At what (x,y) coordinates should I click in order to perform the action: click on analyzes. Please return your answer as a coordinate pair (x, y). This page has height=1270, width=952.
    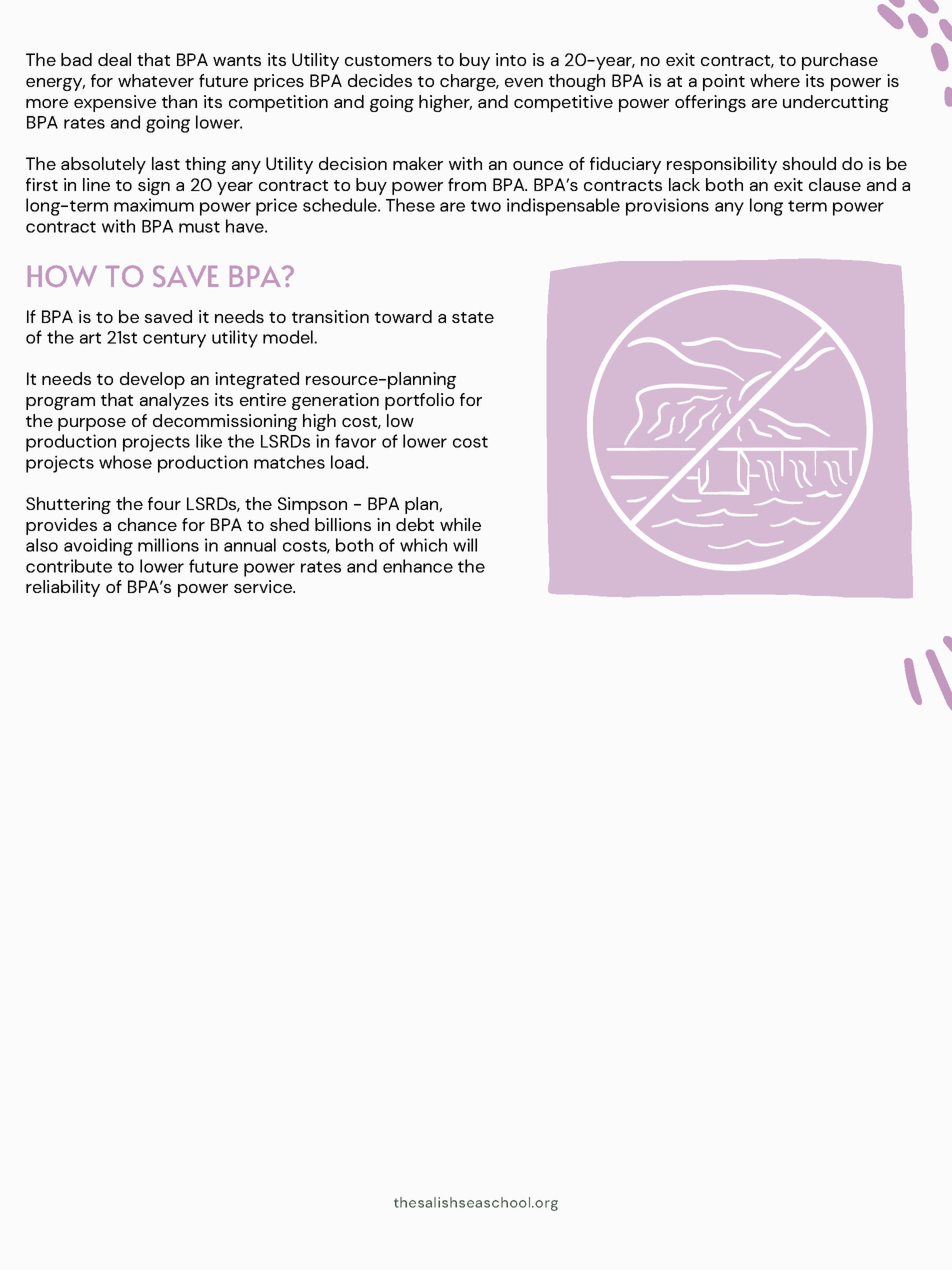
    Looking at the image, I should click on (174, 401).
